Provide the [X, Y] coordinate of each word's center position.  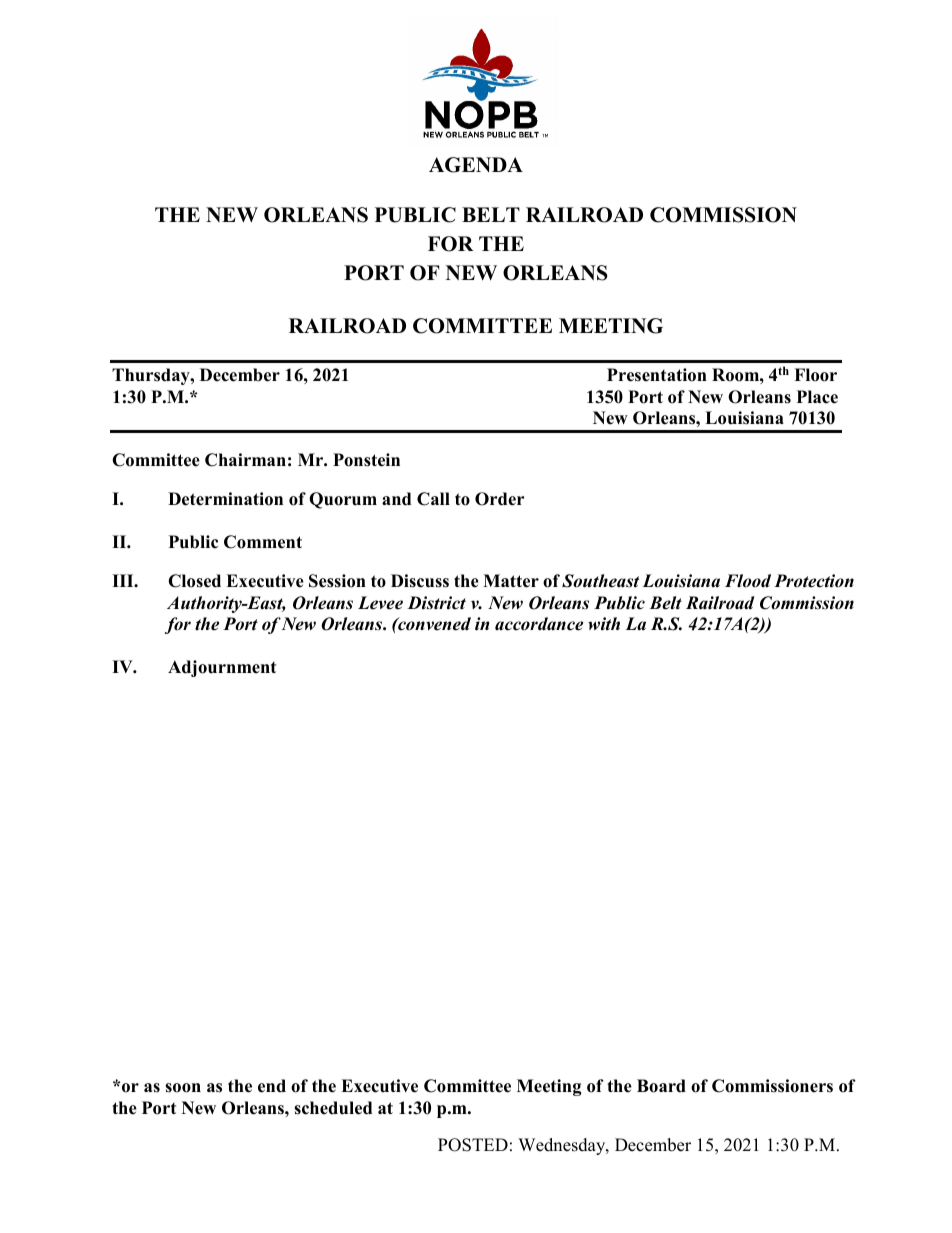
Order [500, 499]
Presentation [657, 375]
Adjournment [222, 668]
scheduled [333, 1108]
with [604, 624]
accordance [539, 624]
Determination [225, 499]
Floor [815, 375]
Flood [748, 581]
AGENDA [476, 165]
